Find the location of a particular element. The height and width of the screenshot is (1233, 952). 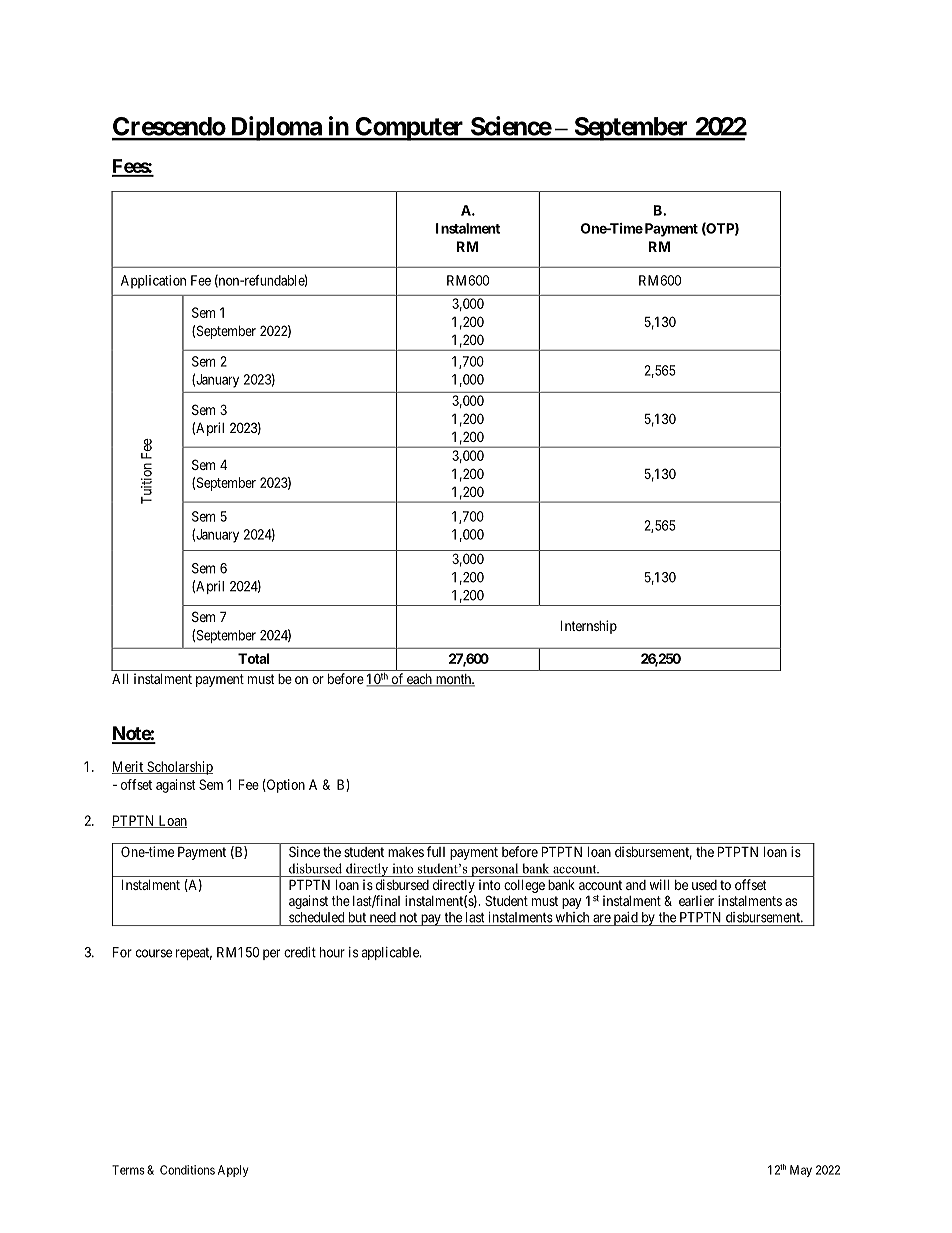

Internship is located at coordinates (589, 627).
